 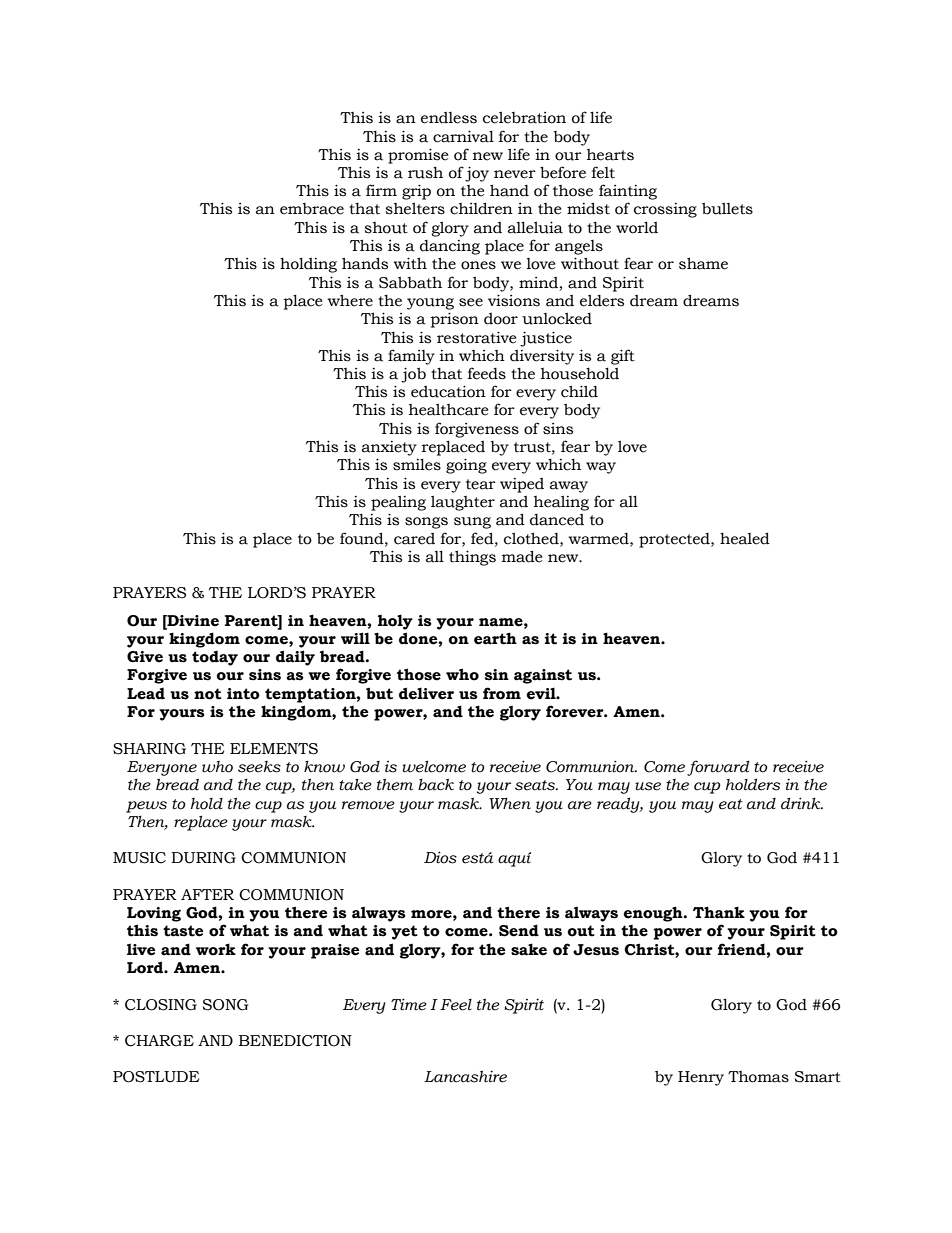 What do you see at coordinates (463, 136) in the screenshot?
I see `carnival` at bounding box center [463, 136].
